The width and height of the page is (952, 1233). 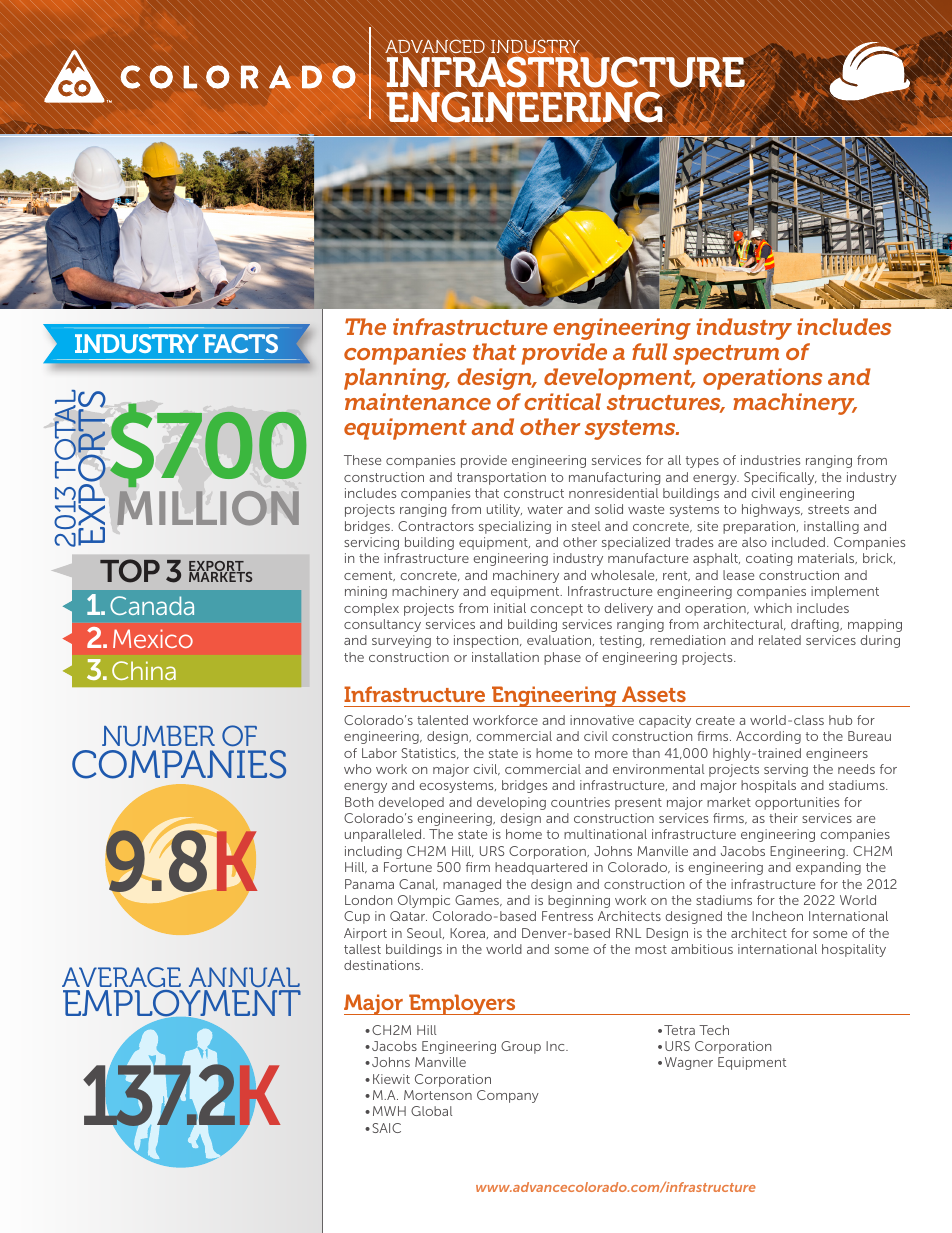 I want to click on Company, so click(x=508, y=1096).
